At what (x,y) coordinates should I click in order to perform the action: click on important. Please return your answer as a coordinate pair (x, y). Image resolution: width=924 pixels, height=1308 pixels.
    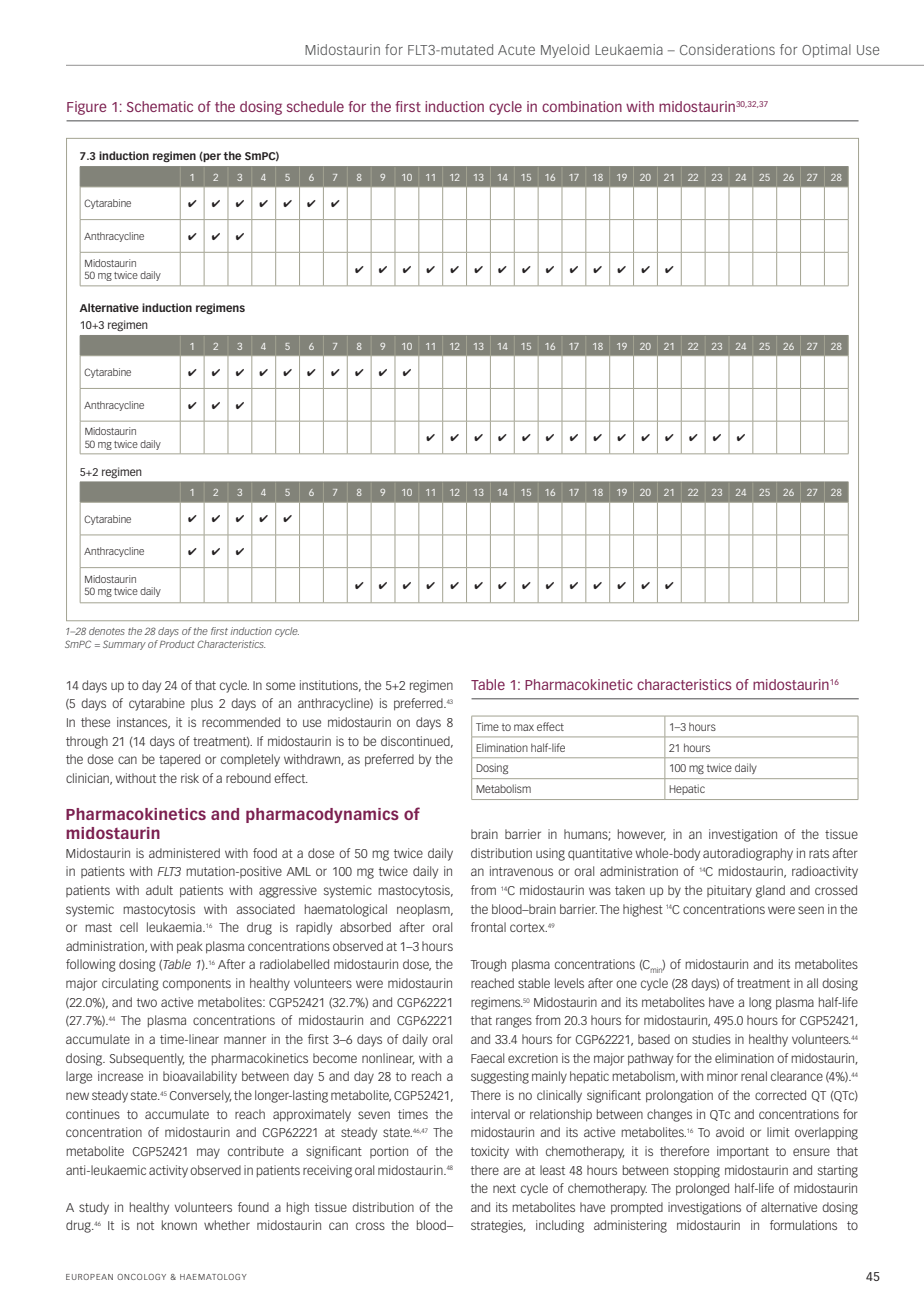
    Looking at the image, I should click on (743, 1152).
